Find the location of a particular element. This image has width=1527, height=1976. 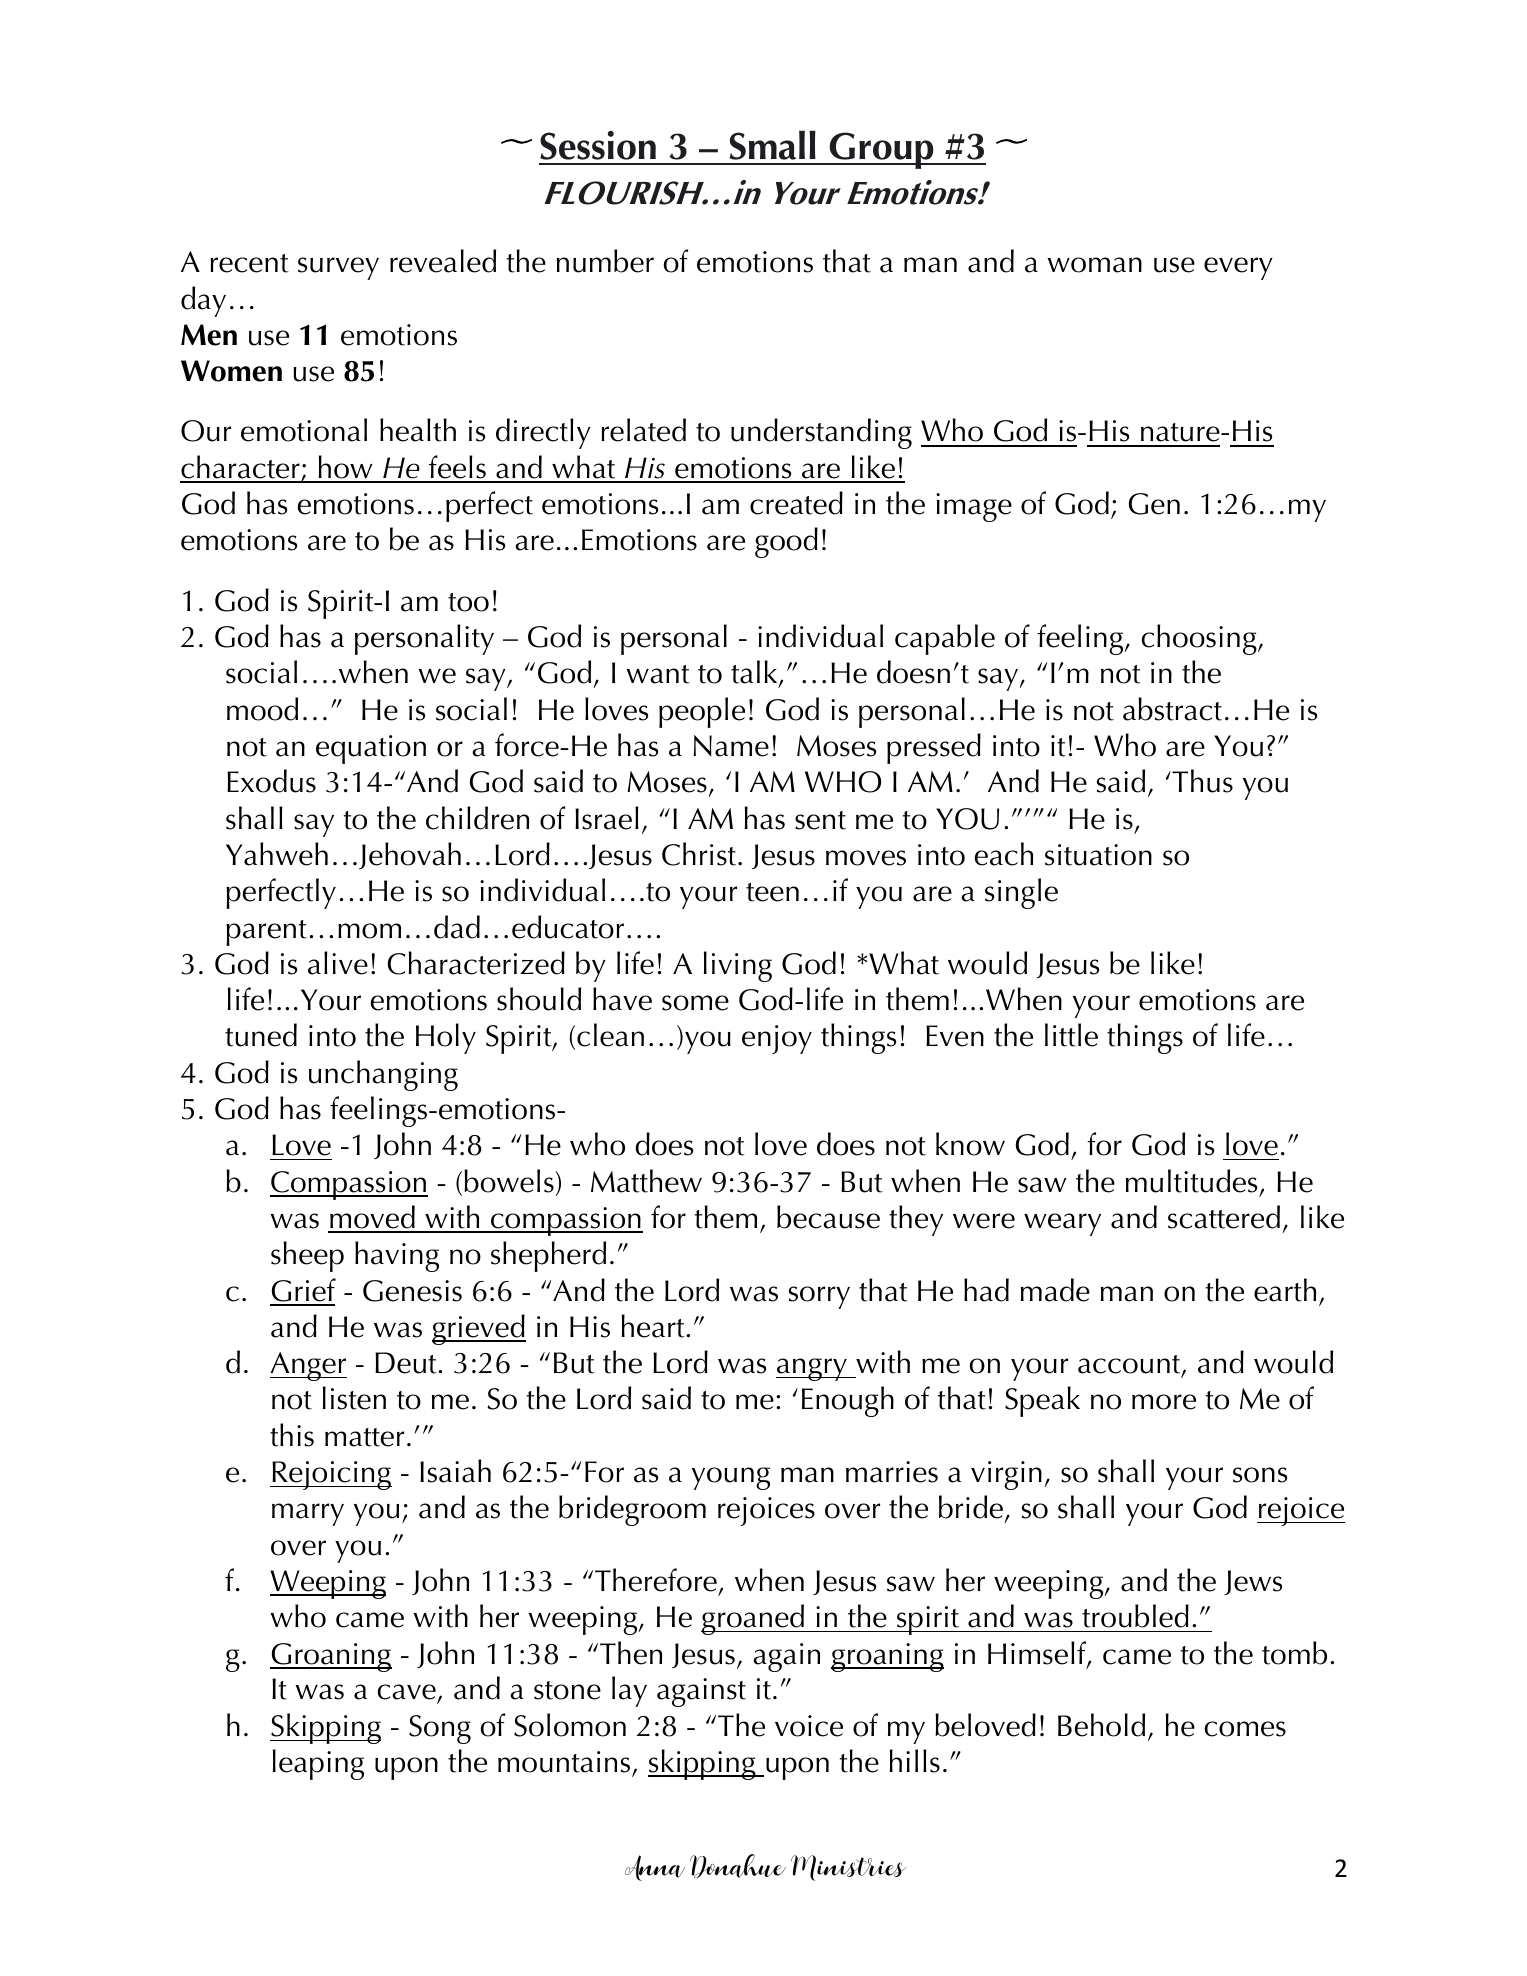

angry is located at coordinates (812, 1369).
